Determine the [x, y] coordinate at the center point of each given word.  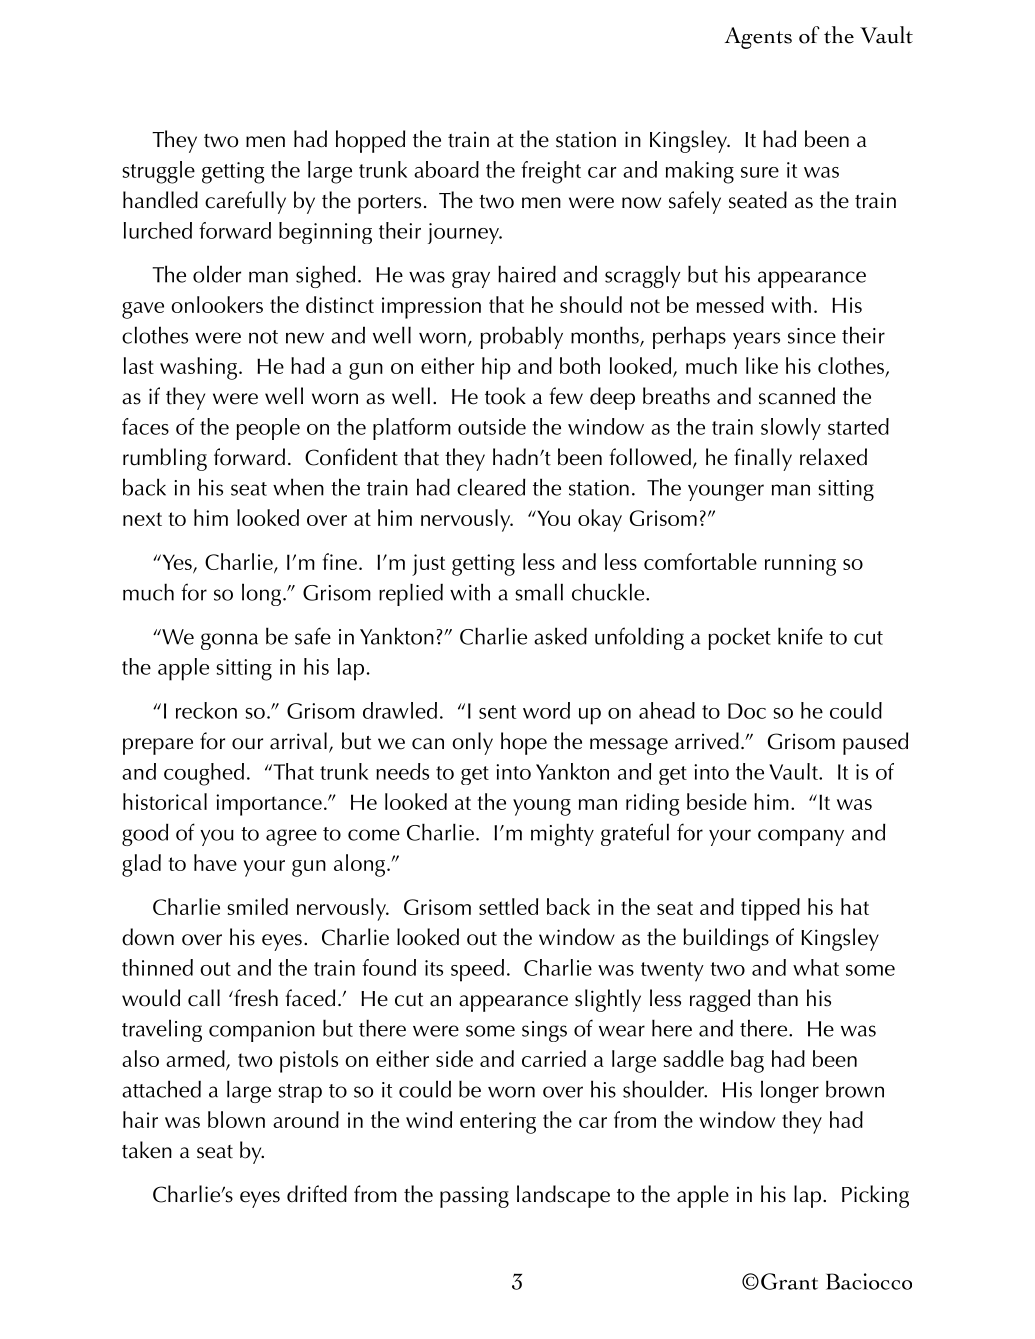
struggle [158, 172]
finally [763, 459]
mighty [562, 834]
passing [474, 1197]
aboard [446, 169]
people [268, 429]
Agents [758, 38]
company [801, 837]
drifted [317, 1194]
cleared [491, 487]
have [215, 862]
